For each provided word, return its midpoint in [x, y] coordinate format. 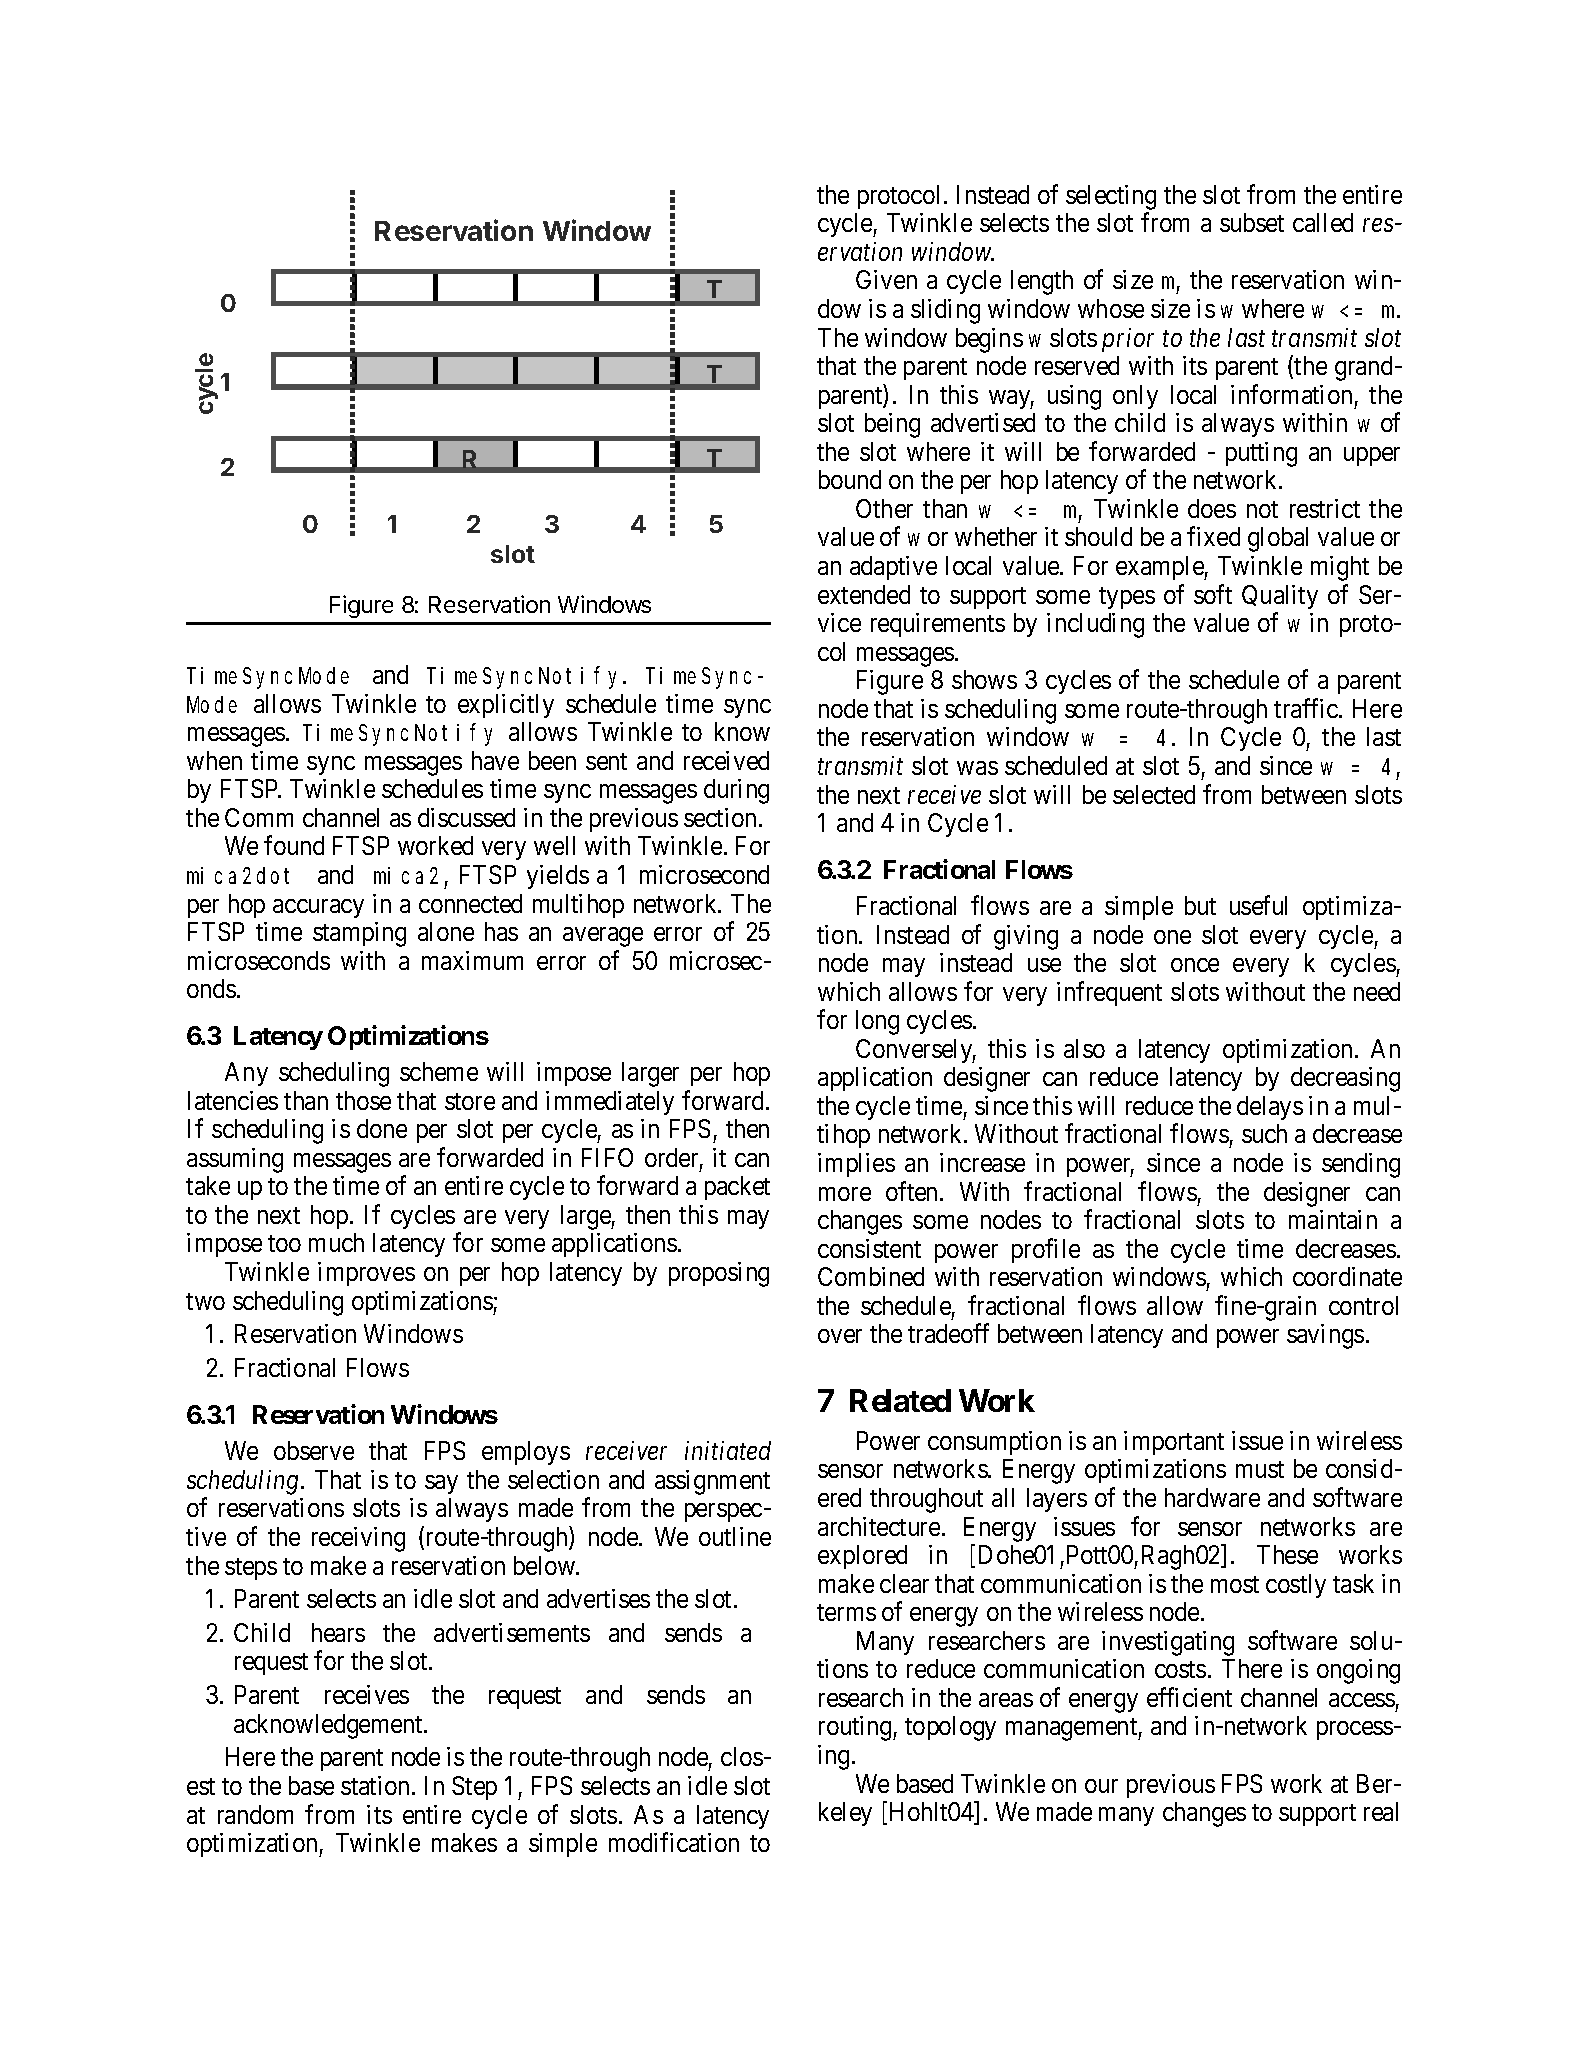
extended [864, 594]
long [877, 1022]
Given [886, 279]
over [840, 1336]
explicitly [506, 706]
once [1195, 965]
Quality [1280, 597]
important [1174, 1443]
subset [1252, 222]
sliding [945, 311]
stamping [359, 934]
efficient [1189, 1697]
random [255, 1814]
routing [856, 1728]
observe [314, 1450]
